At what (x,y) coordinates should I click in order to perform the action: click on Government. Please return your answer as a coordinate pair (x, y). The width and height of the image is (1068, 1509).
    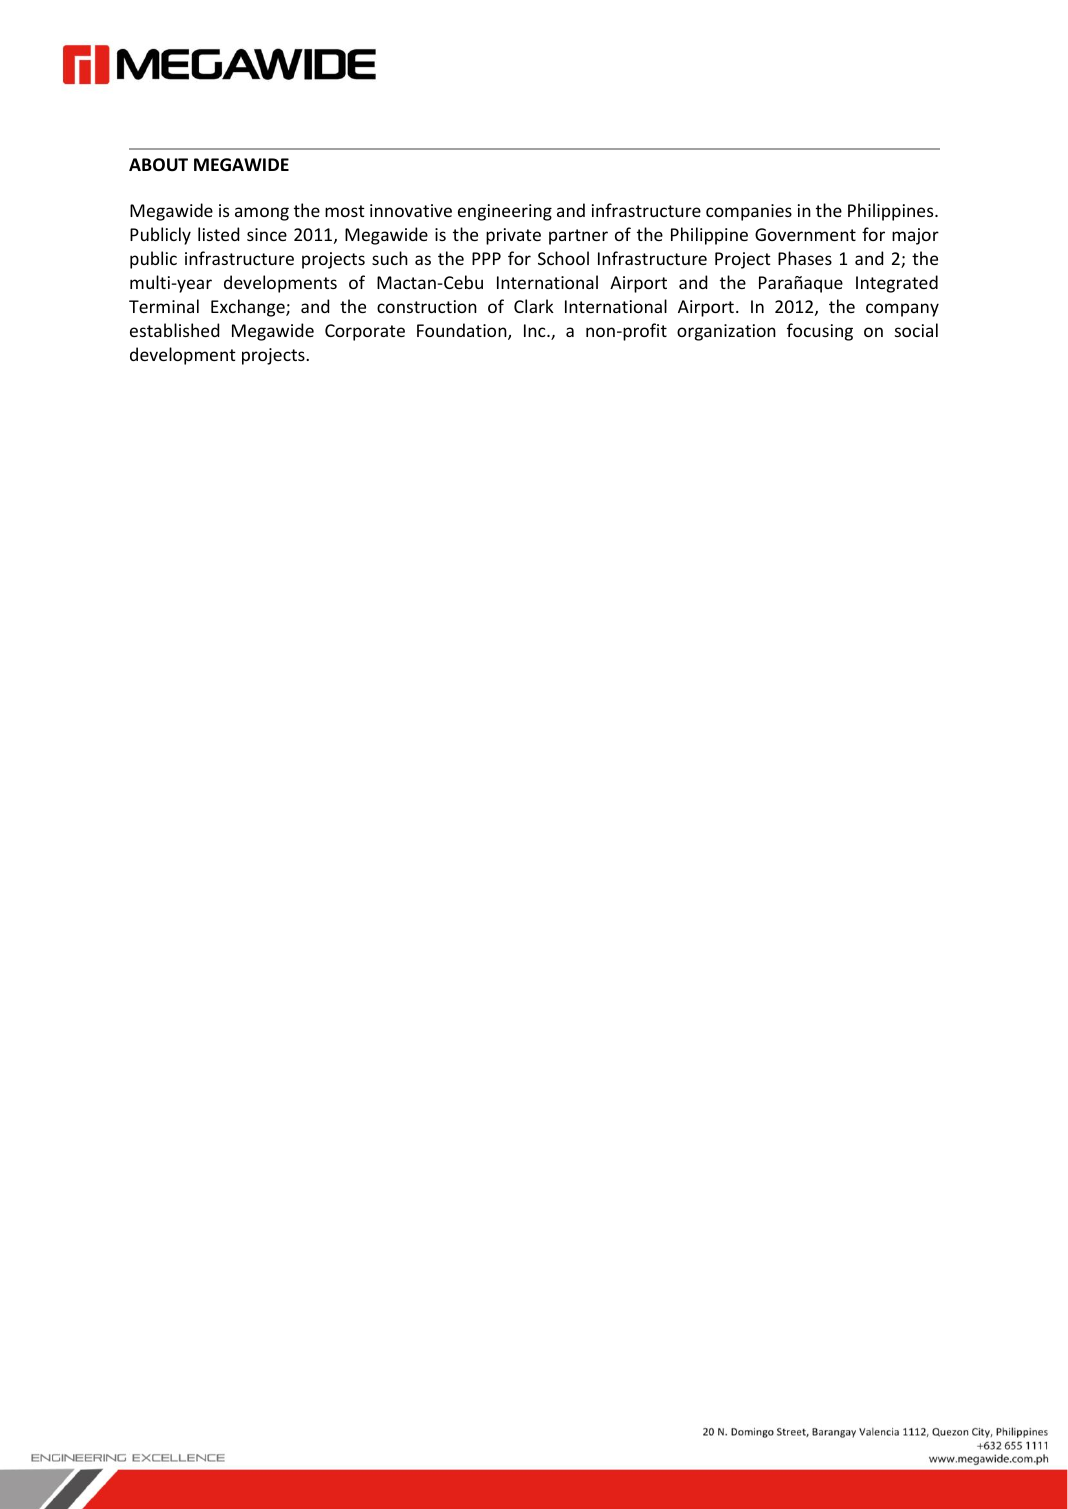
    Looking at the image, I should click on (805, 234).
